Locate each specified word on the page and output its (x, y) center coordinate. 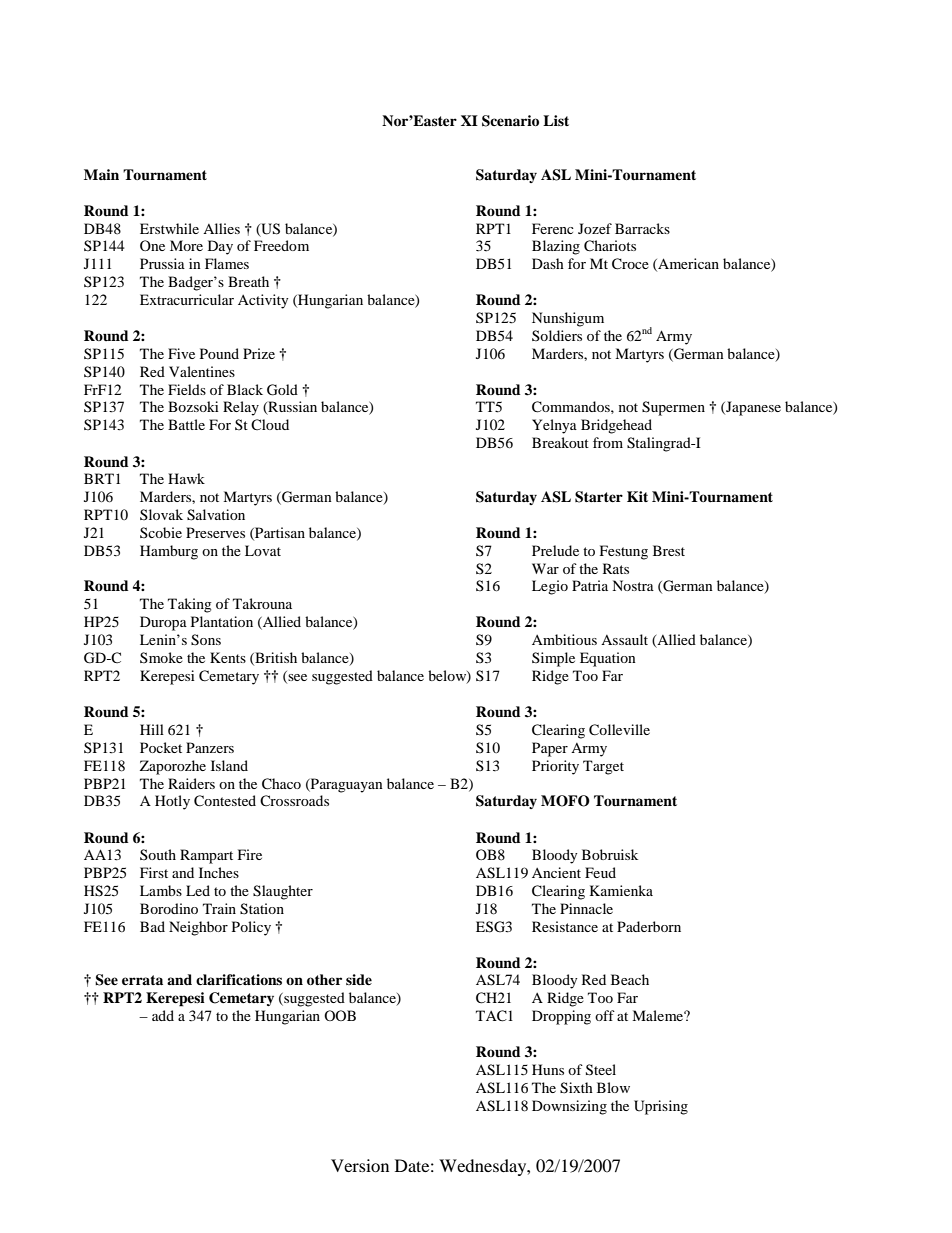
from (608, 442)
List (556, 120)
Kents (228, 657)
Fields (187, 389)
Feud (600, 872)
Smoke (161, 657)
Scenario (510, 121)
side (359, 979)
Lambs (161, 890)
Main (101, 174)
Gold (282, 390)
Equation (608, 659)
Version (360, 1165)
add (163, 1015)
